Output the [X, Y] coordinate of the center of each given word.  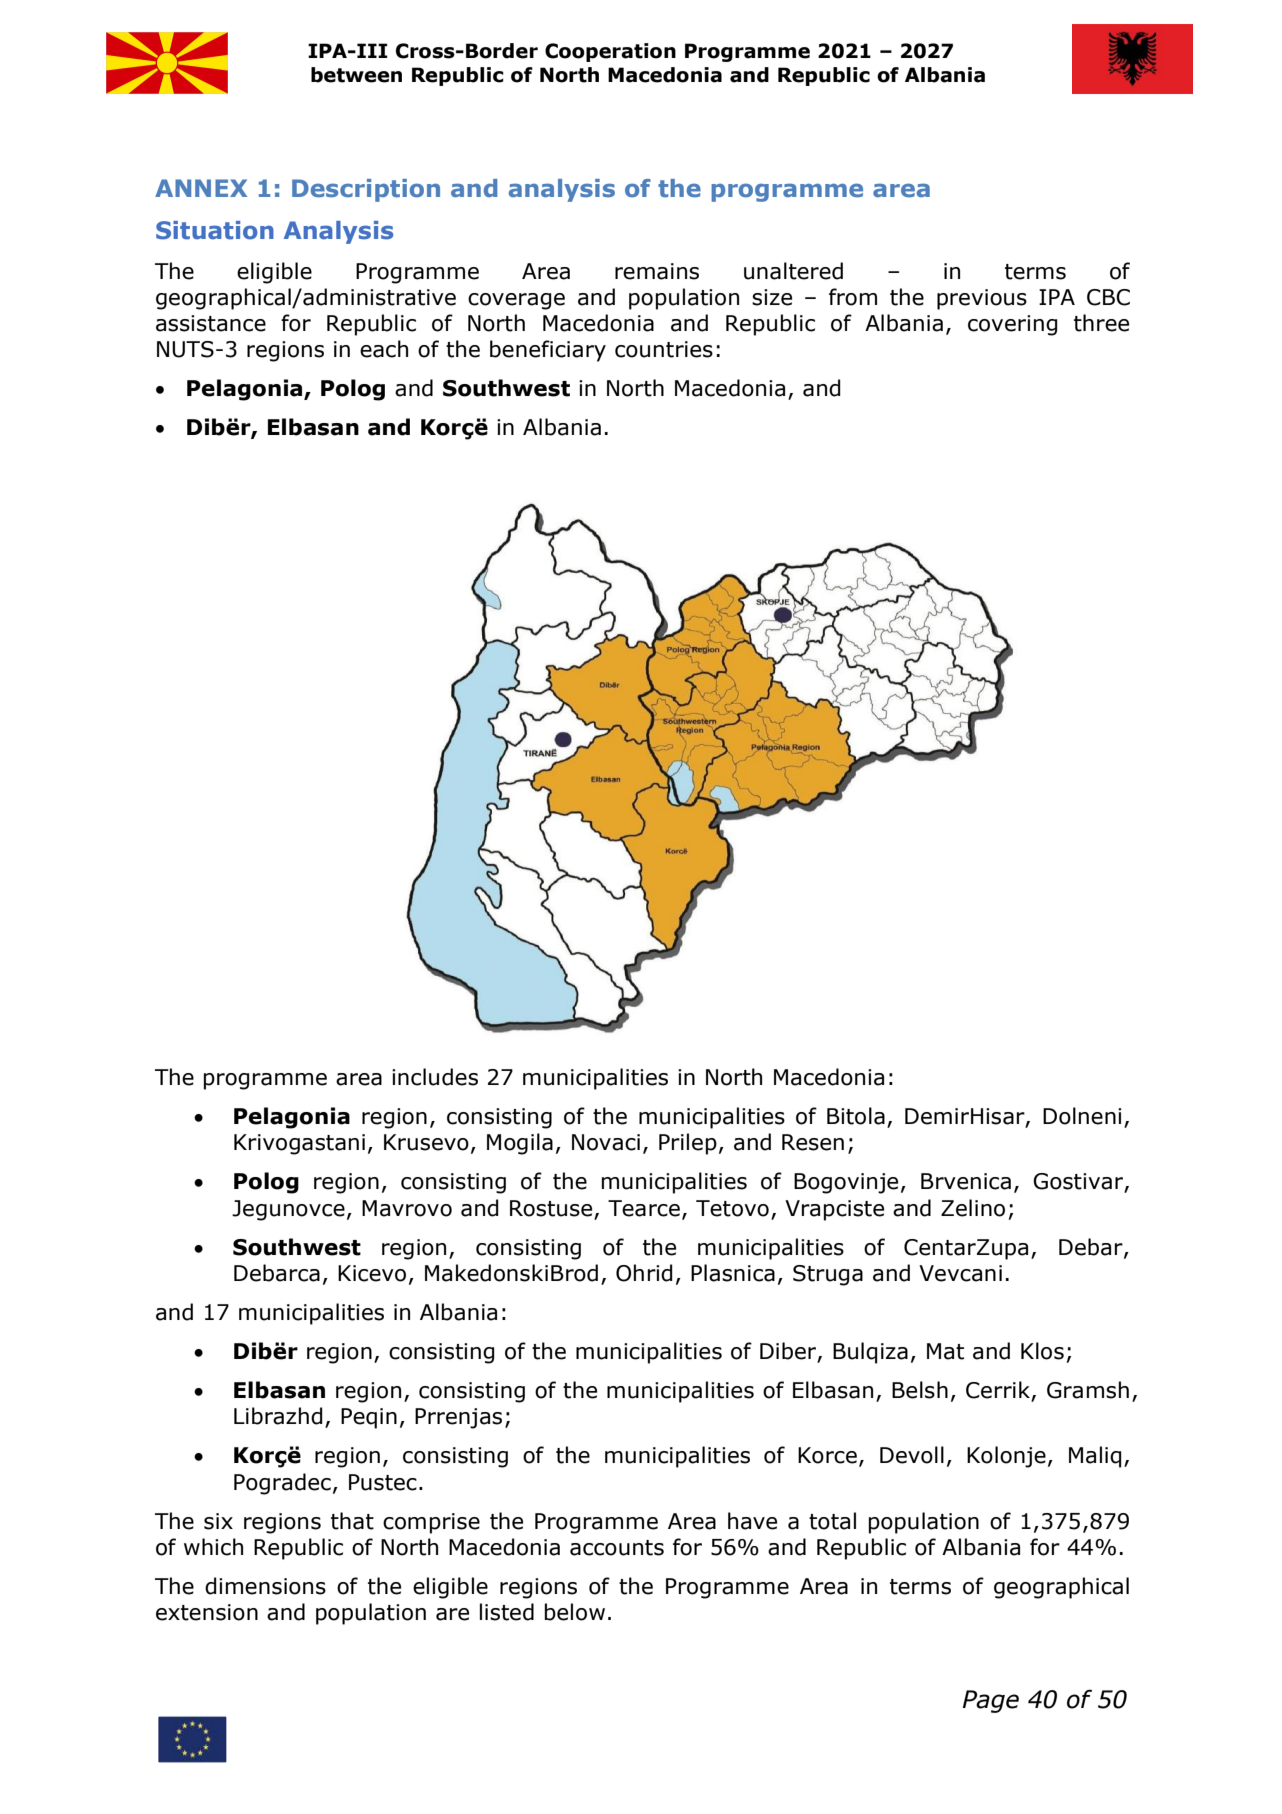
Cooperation [610, 52]
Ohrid [644, 1273]
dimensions [265, 1586]
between [356, 75]
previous [982, 299]
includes [435, 1077]
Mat [945, 1351]
